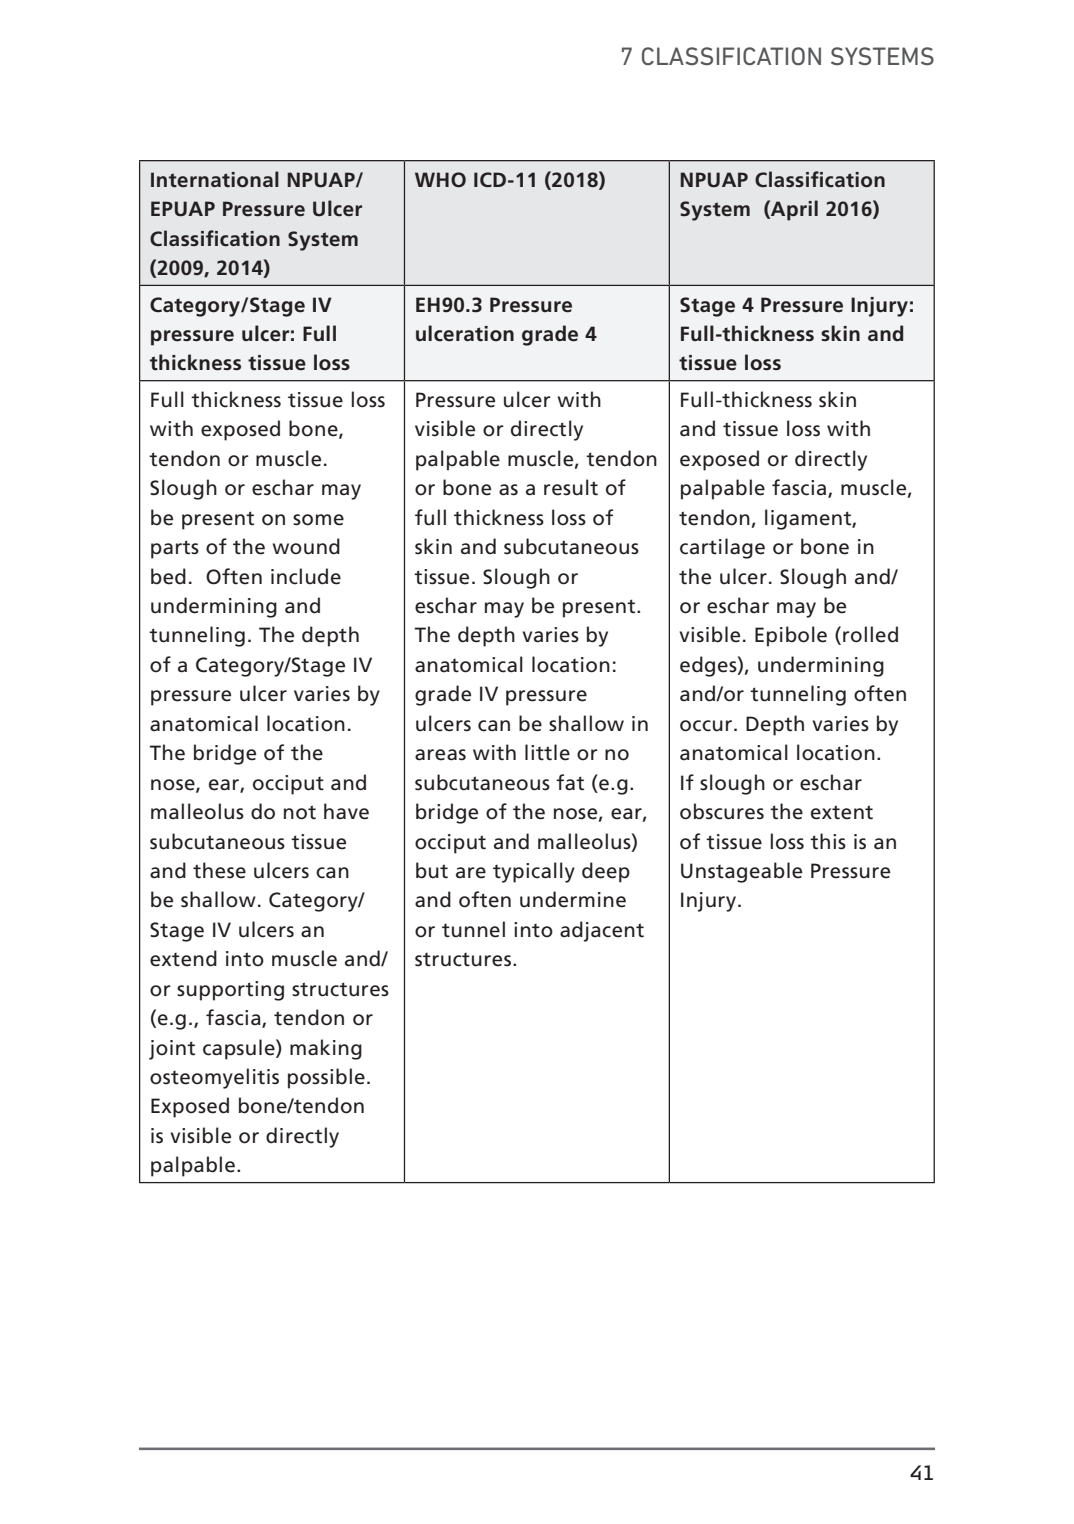 The width and height of the document is (1074, 1524). Describe the element at coordinates (326, 1049) in the document. I see `making` at that location.
